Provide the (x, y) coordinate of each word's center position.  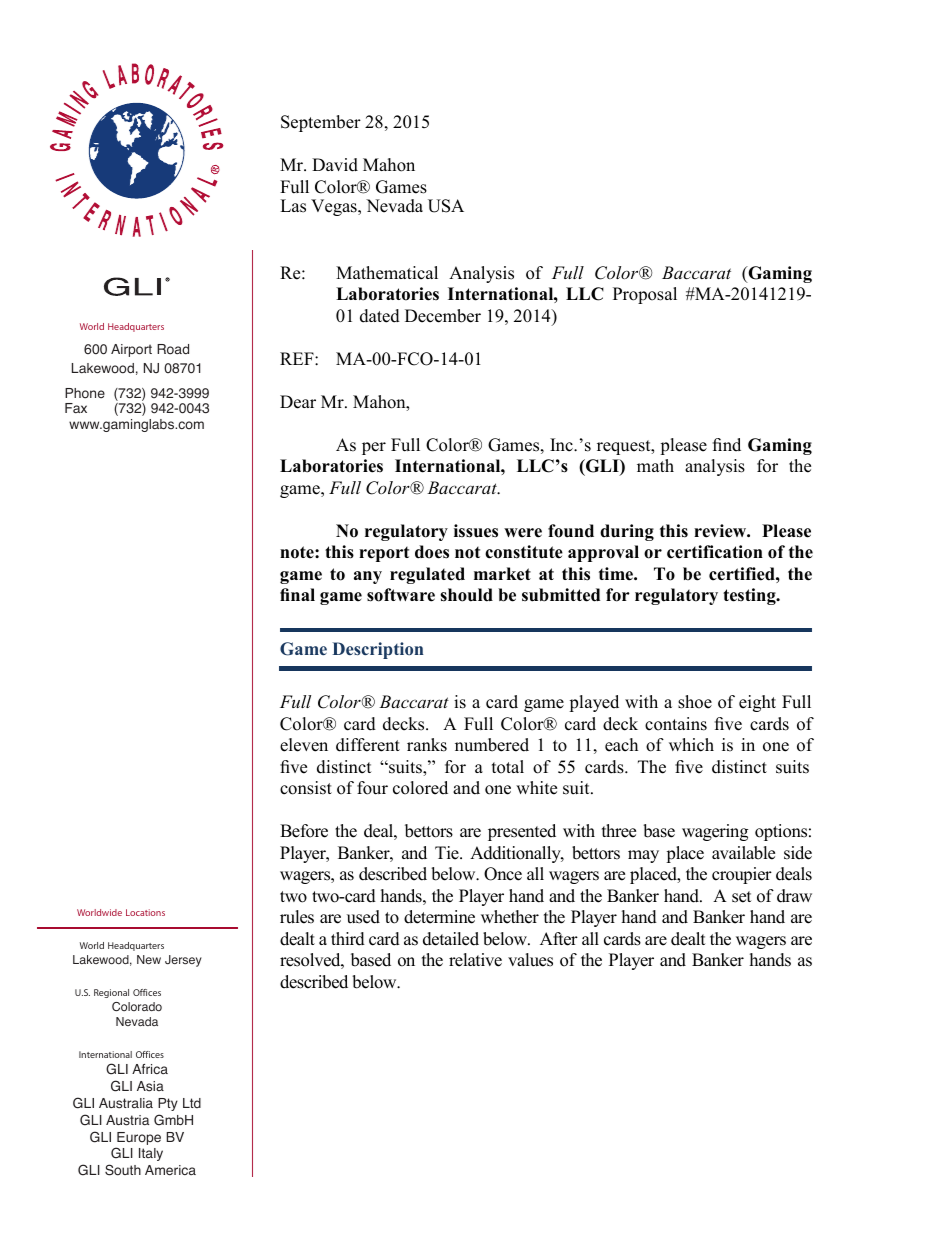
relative (475, 960)
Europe (139, 1138)
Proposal (645, 295)
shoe (695, 702)
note (298, 552)
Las (293, 206)
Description (378, 650)
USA (446, 206)
